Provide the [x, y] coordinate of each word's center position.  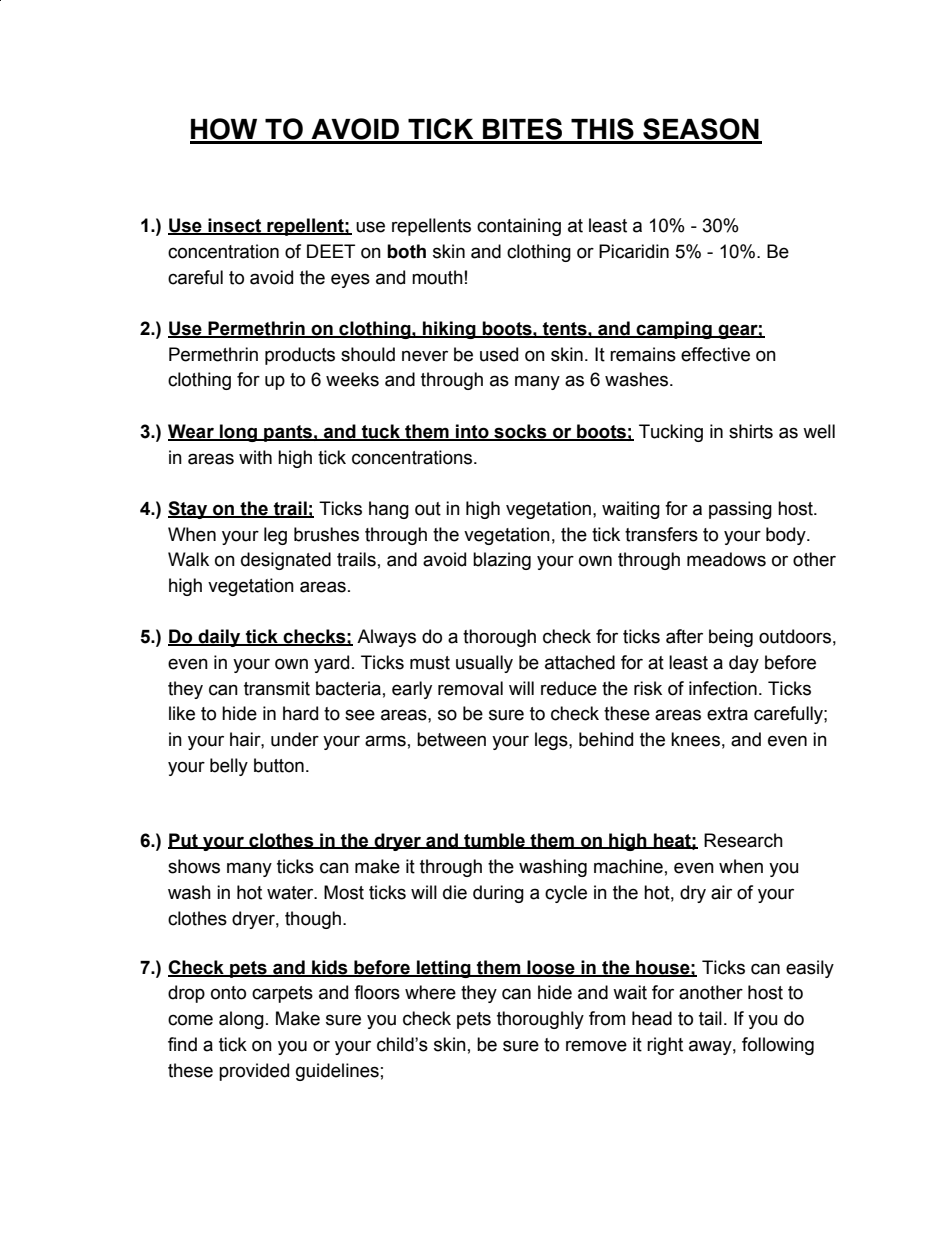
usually [484, 664]
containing [519, 227]
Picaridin [634, 251]
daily [219, 638]
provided [254, 1072]
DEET [331, 251]
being [731, 638]
